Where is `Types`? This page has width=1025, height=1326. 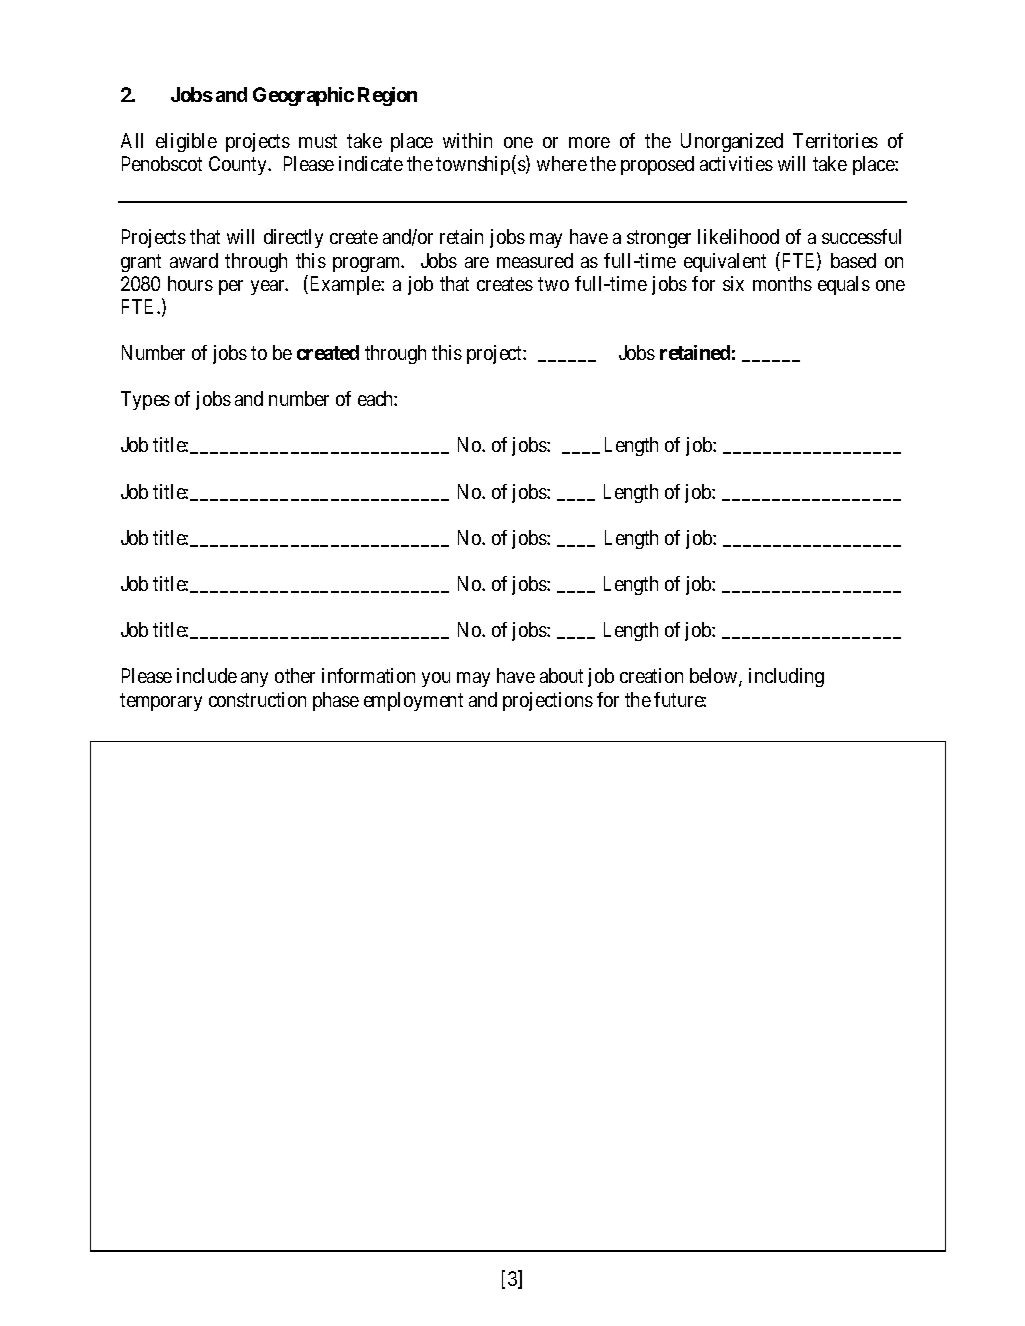 Types is located at coordinates (145, 400).
